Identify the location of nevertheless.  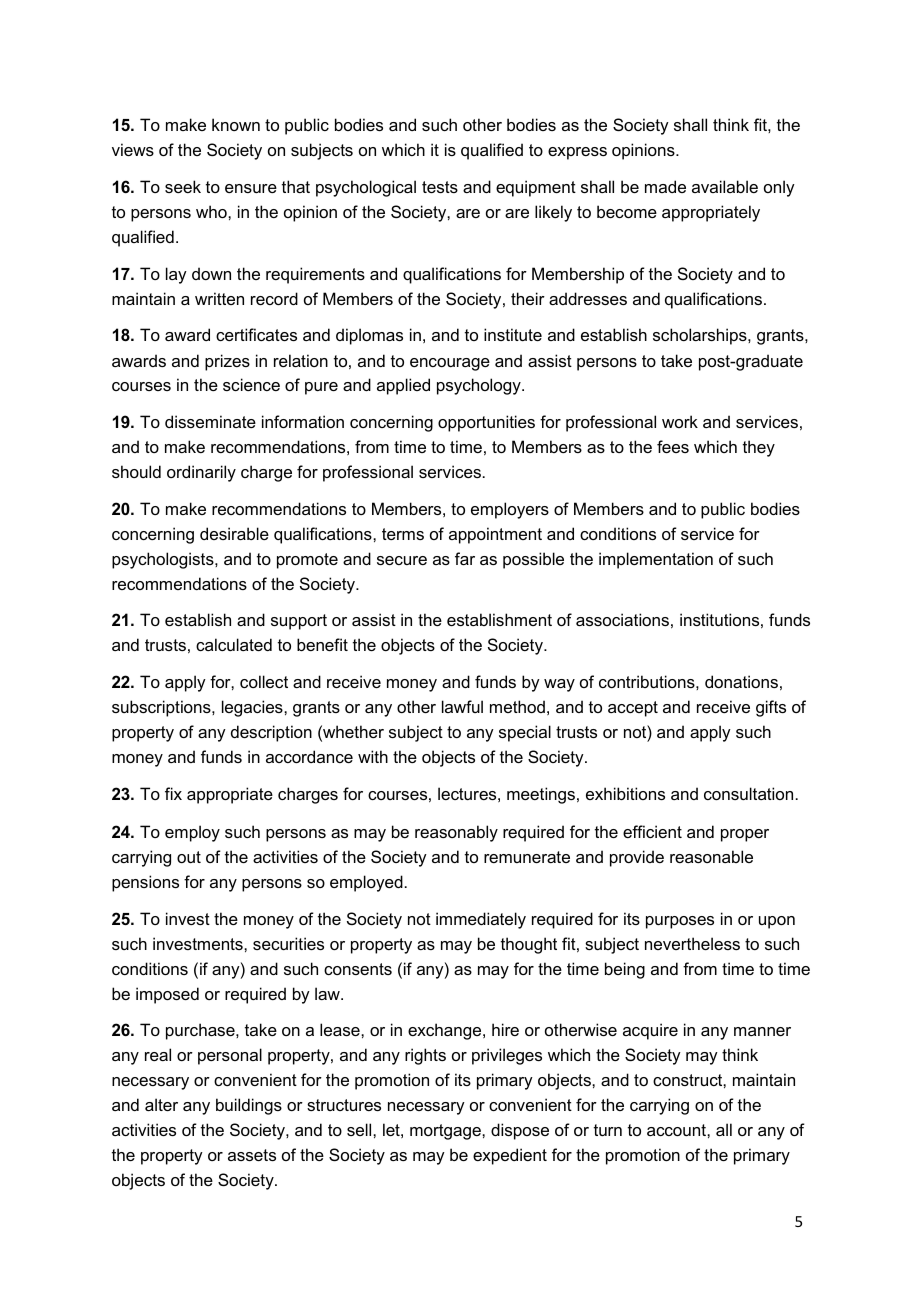
(692, 943).
